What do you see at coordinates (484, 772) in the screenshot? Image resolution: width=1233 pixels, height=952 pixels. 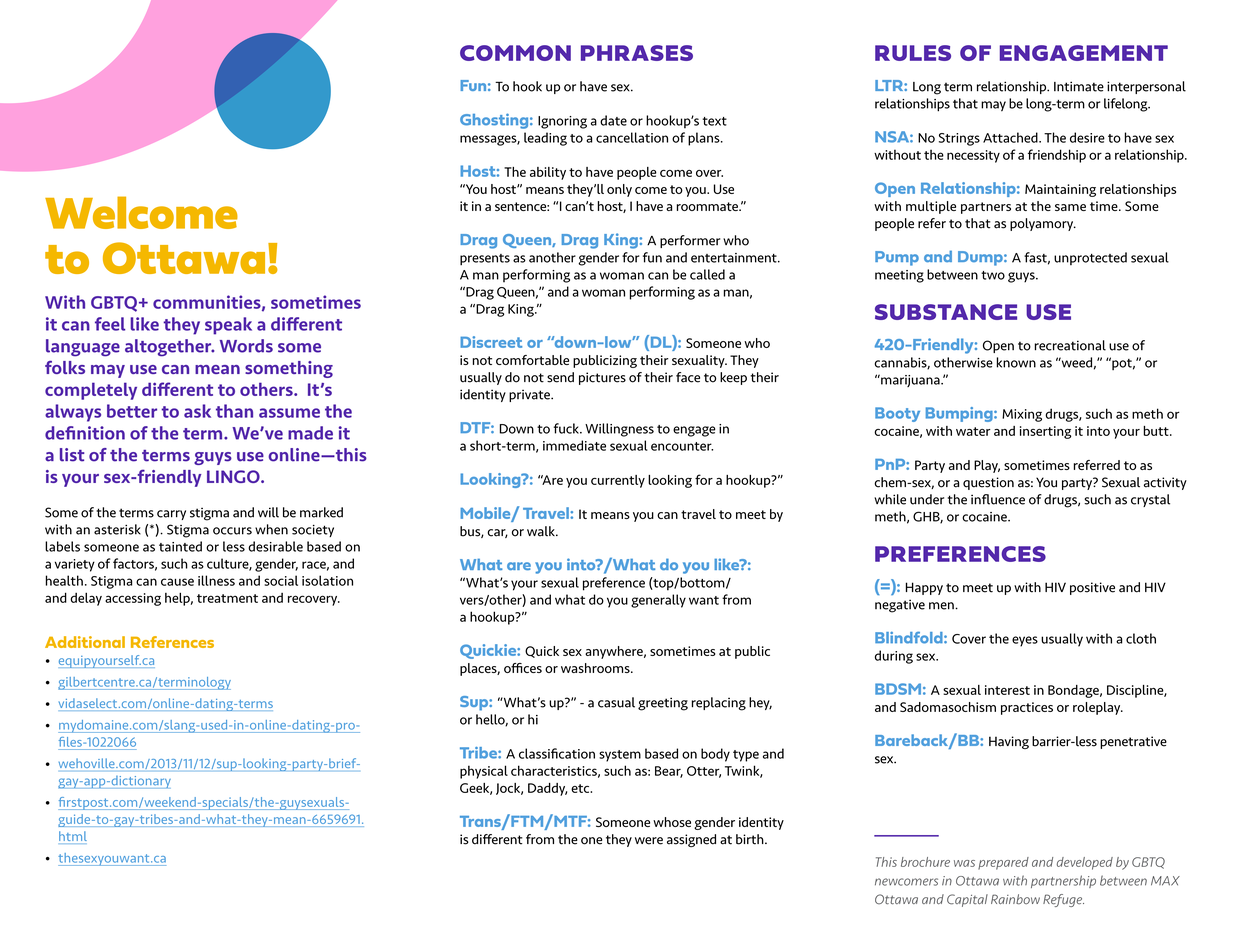 I see `physical` at bounding box center [484, 772].
